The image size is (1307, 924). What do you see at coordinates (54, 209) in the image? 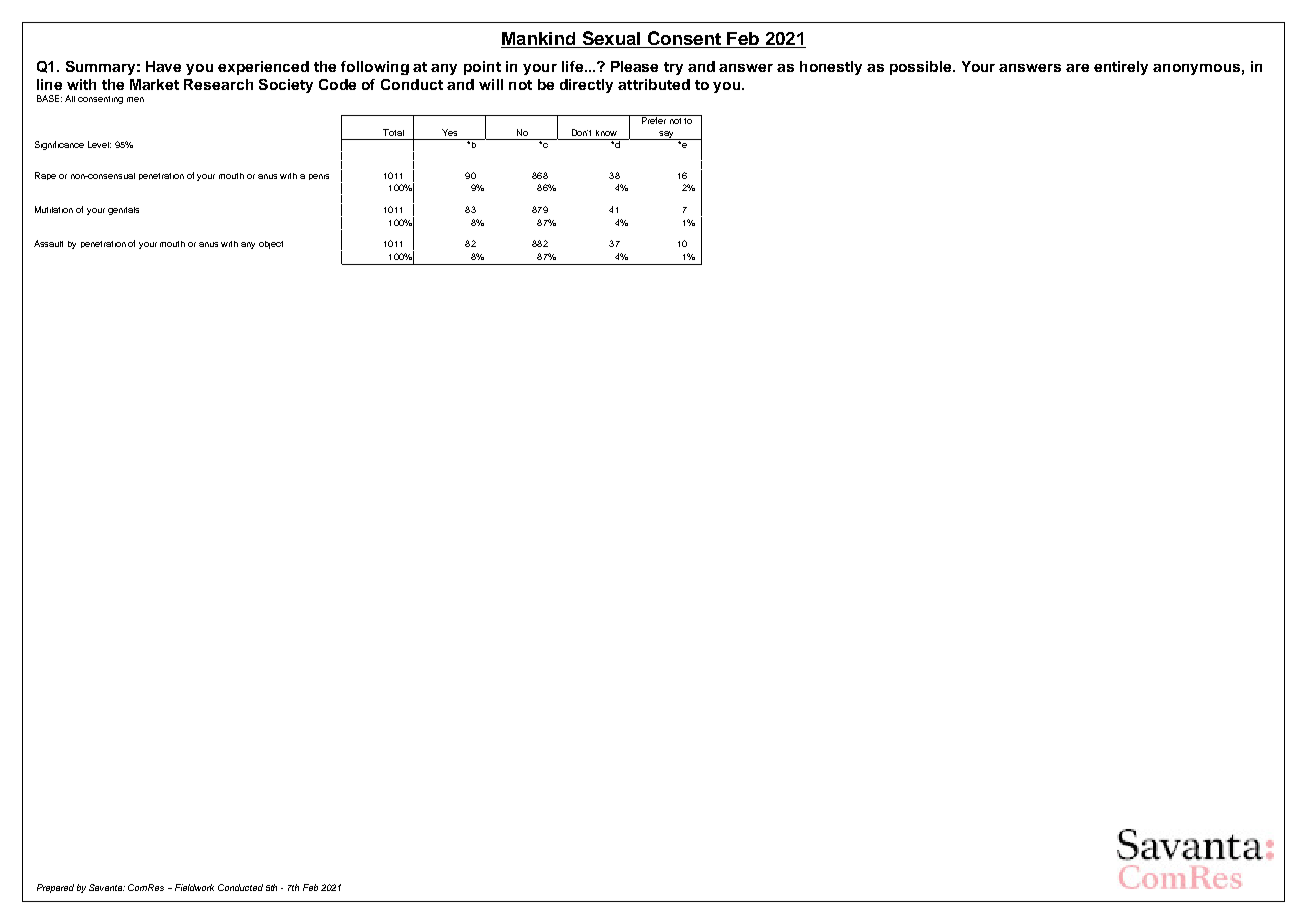
I see `Mutilation` at bounding box center [54, 209].
